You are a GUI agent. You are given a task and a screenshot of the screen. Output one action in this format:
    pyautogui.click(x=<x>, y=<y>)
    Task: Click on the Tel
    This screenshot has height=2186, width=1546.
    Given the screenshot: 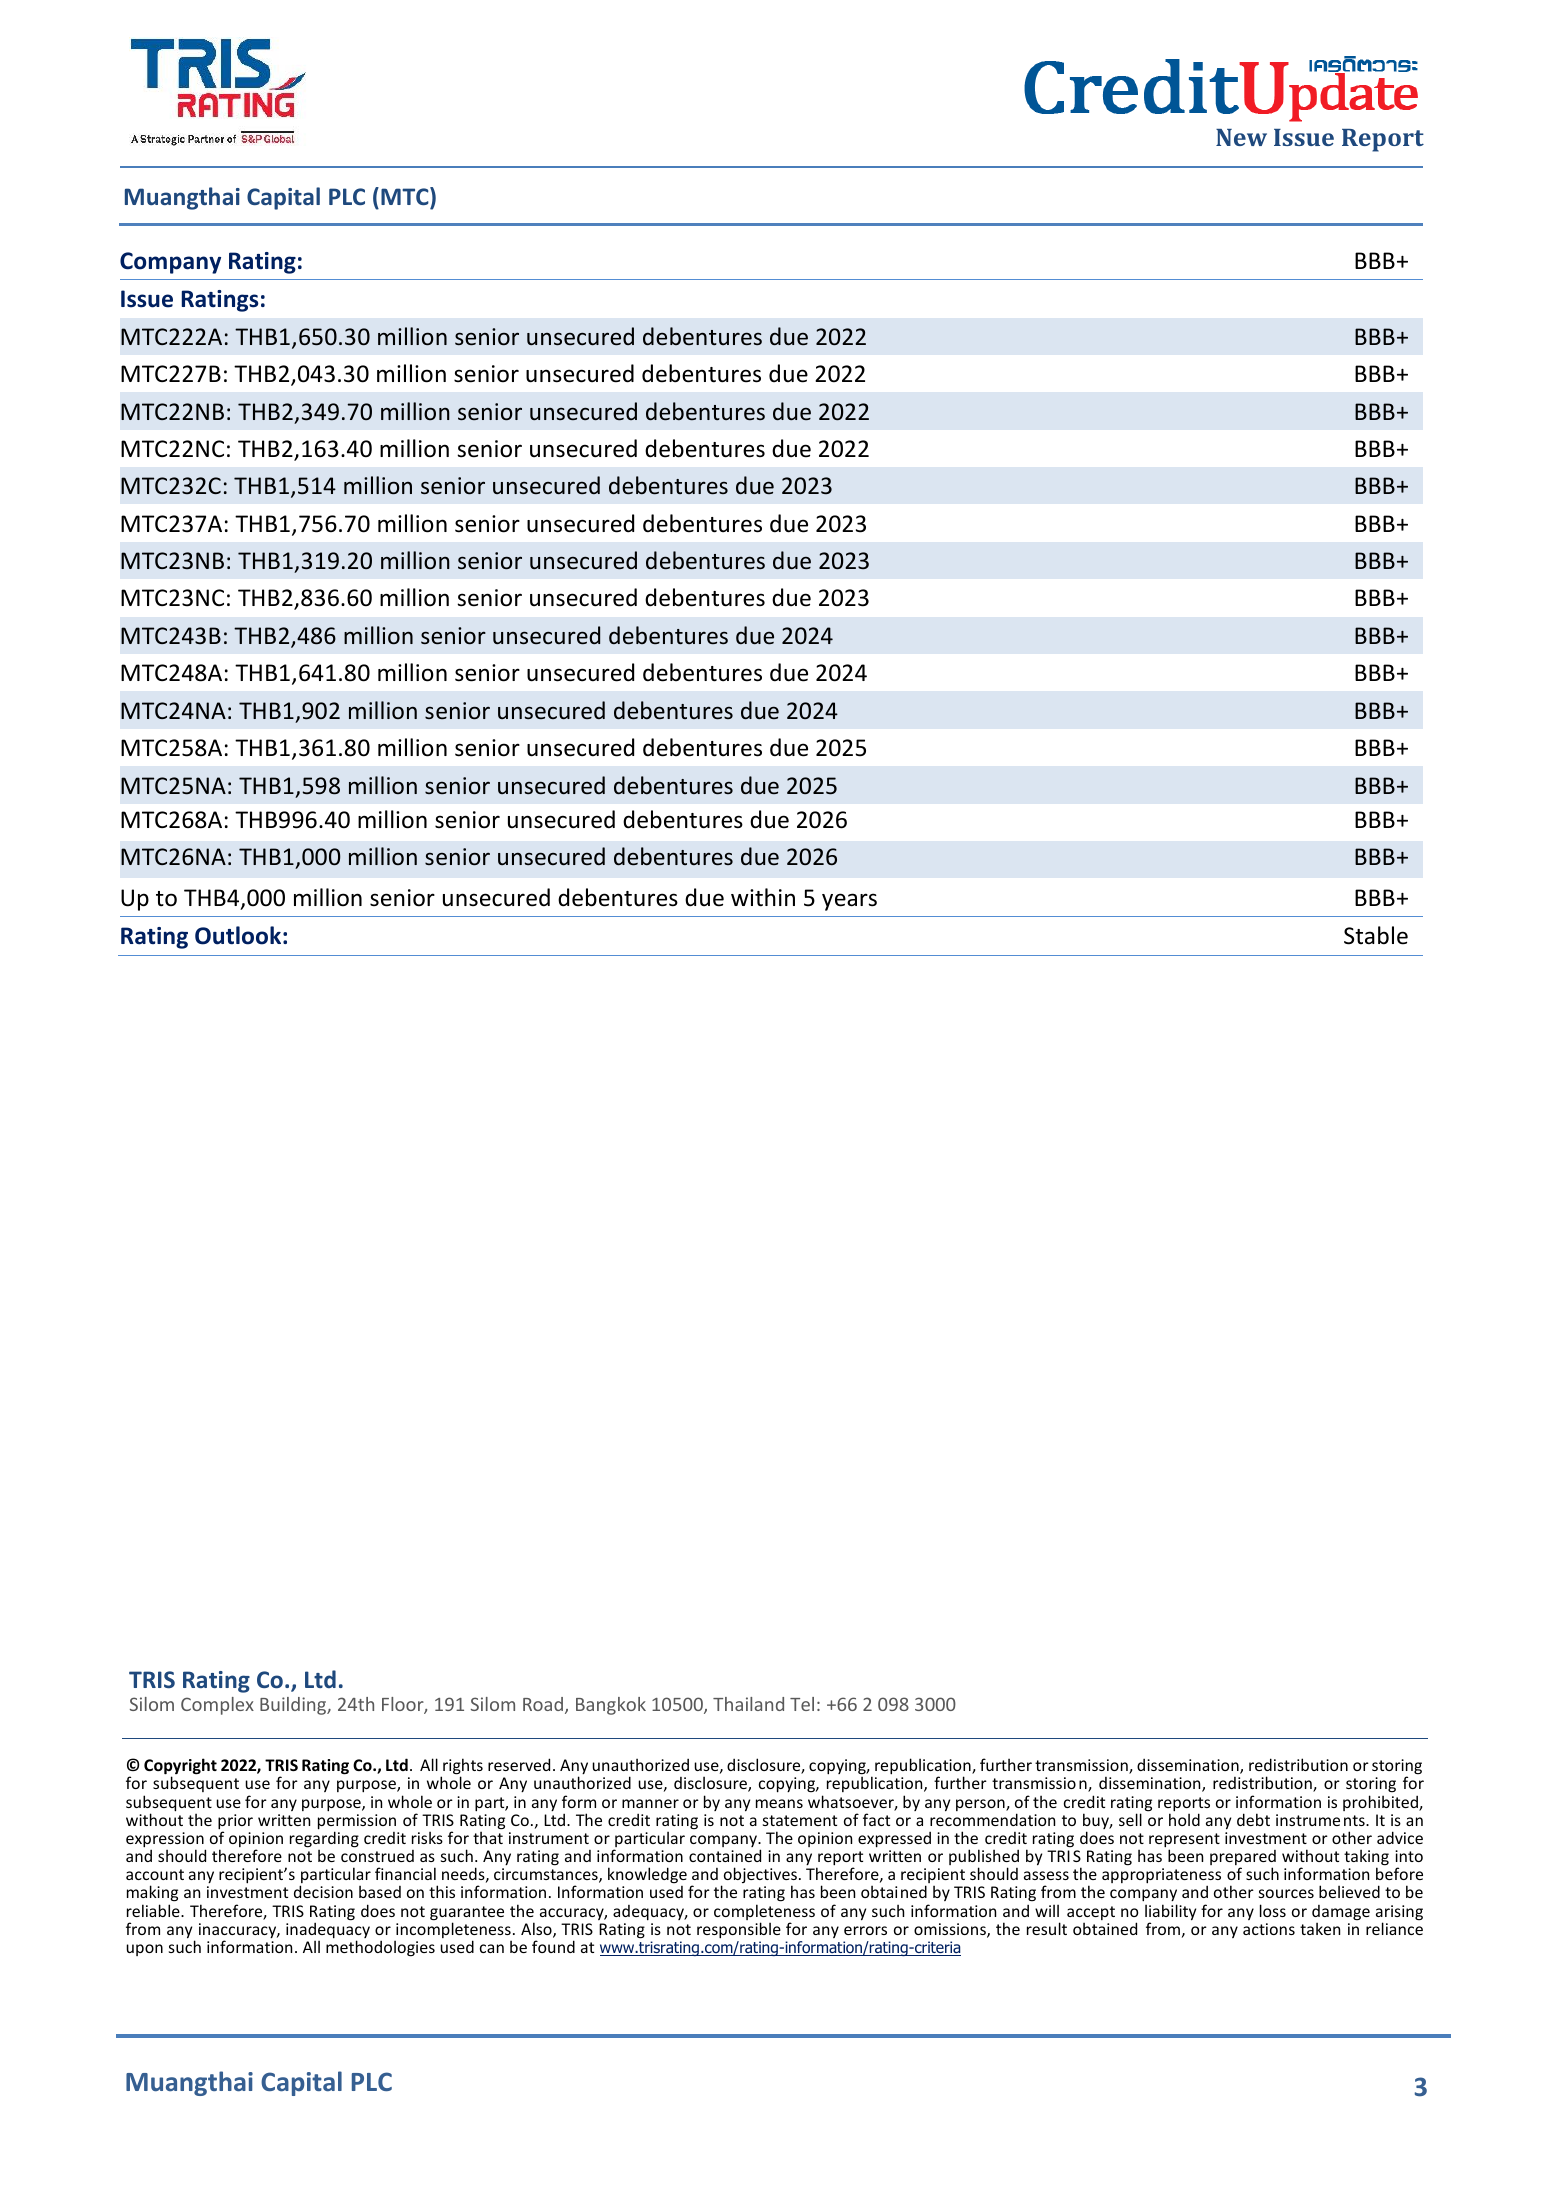 What is the action you would take?
    pyautogui.click(x=802, y=1704)
